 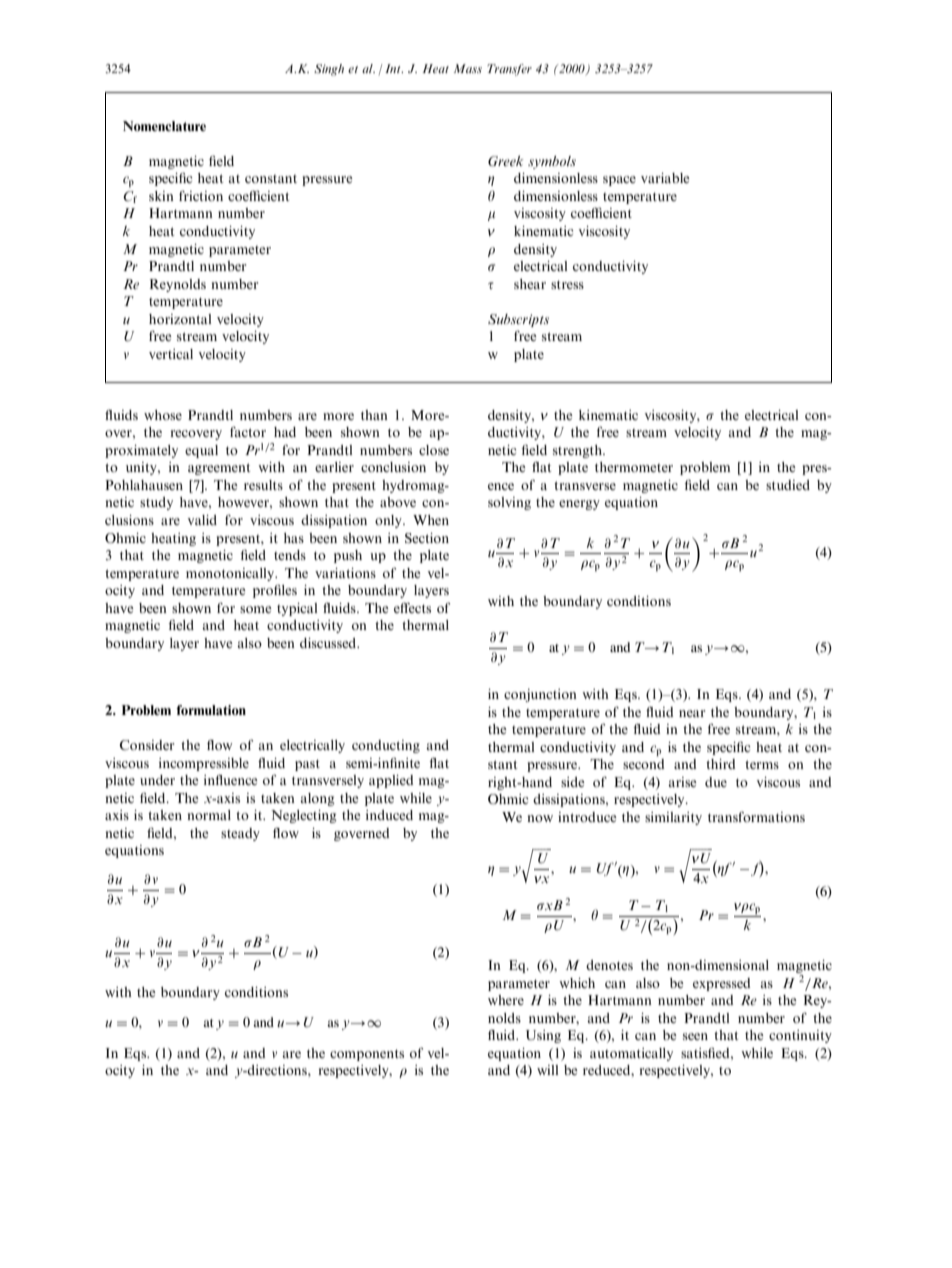 What do you see at coordinates (506, 1000) in the image?
I see `where` at bounding box center [506, 1000].
